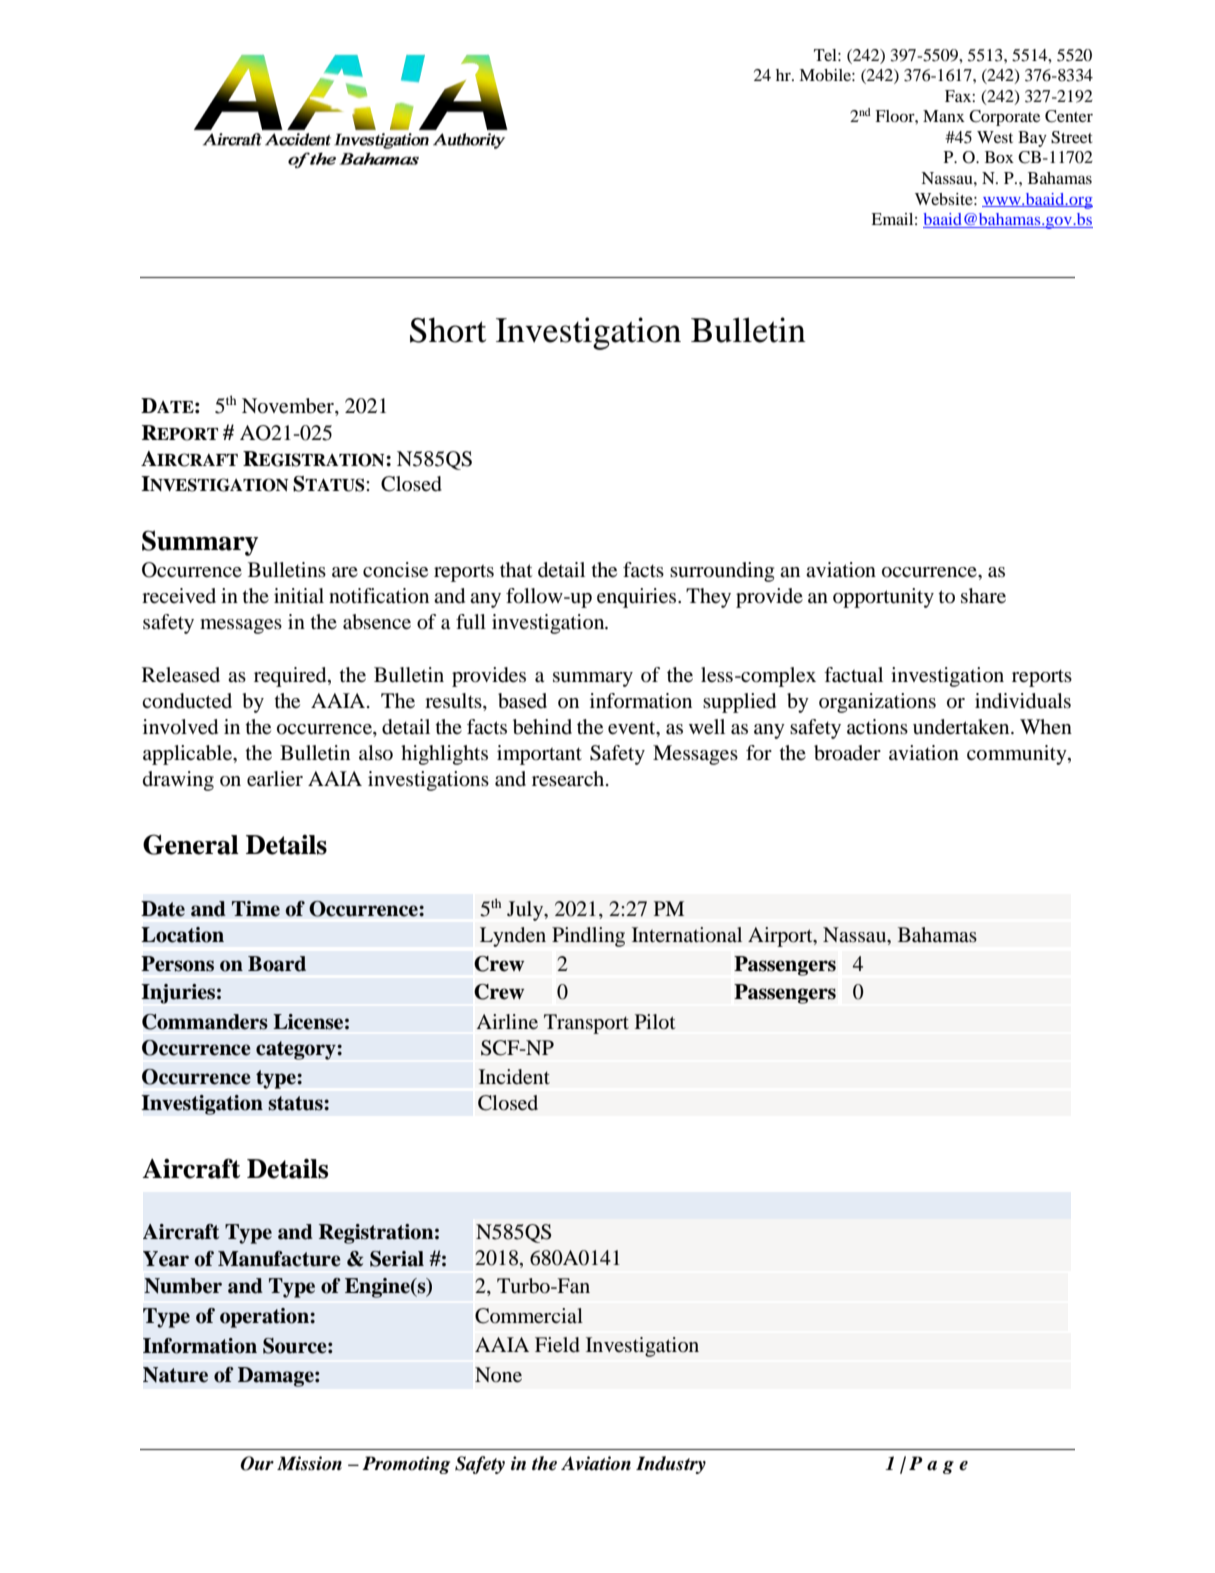 This screenshot has width=1215, height=1573. What do you see at coordinates (309, 1463) in the screenshot?
I see `Mission` at bounding box center [309, 1463].
